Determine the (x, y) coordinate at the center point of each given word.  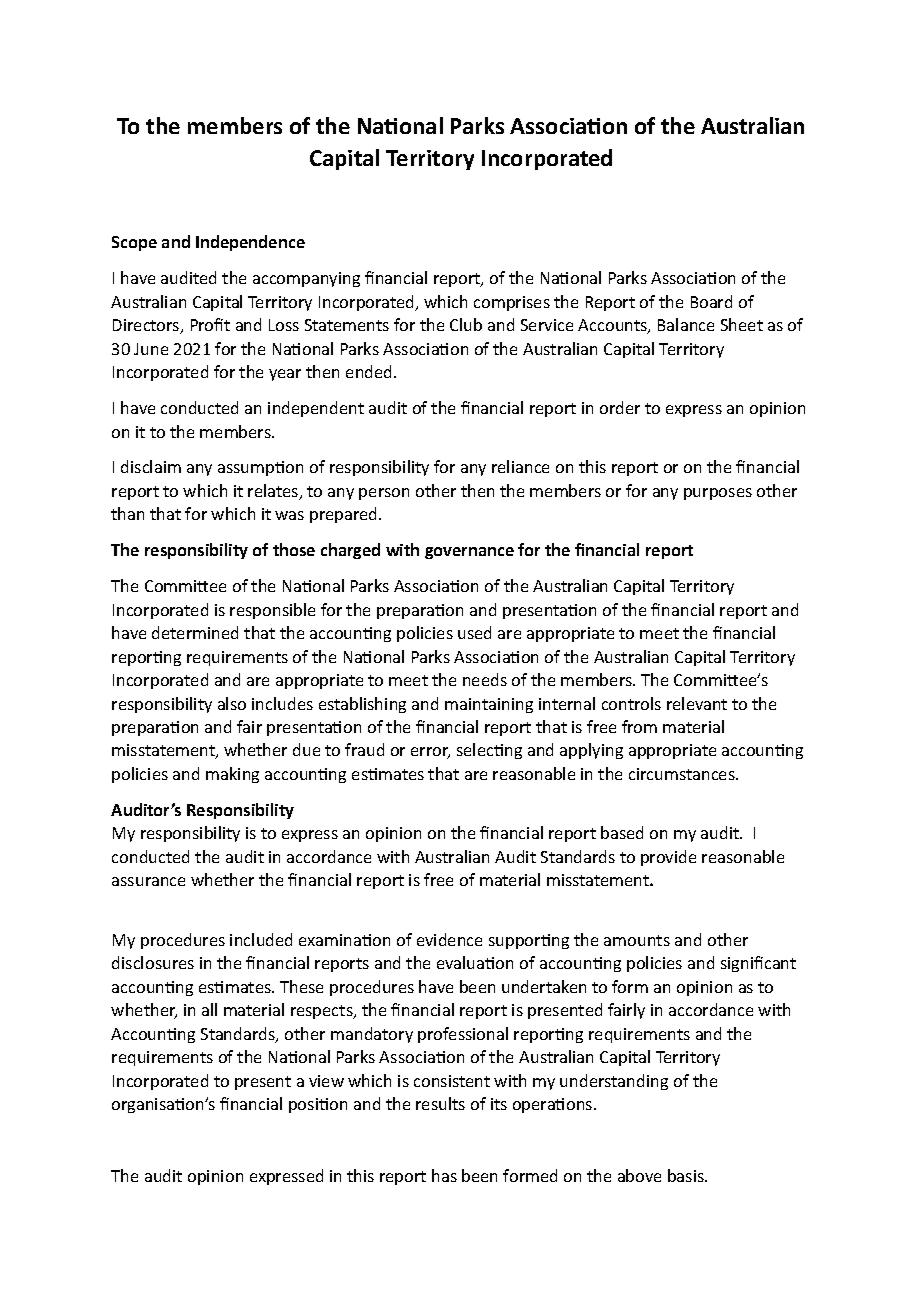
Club (466, 324)
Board (711, 301)
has (444, 1175)
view (326, 1081)
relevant (697, 703)
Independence (250, 243)
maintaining (489, 705)
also (232, 703)
